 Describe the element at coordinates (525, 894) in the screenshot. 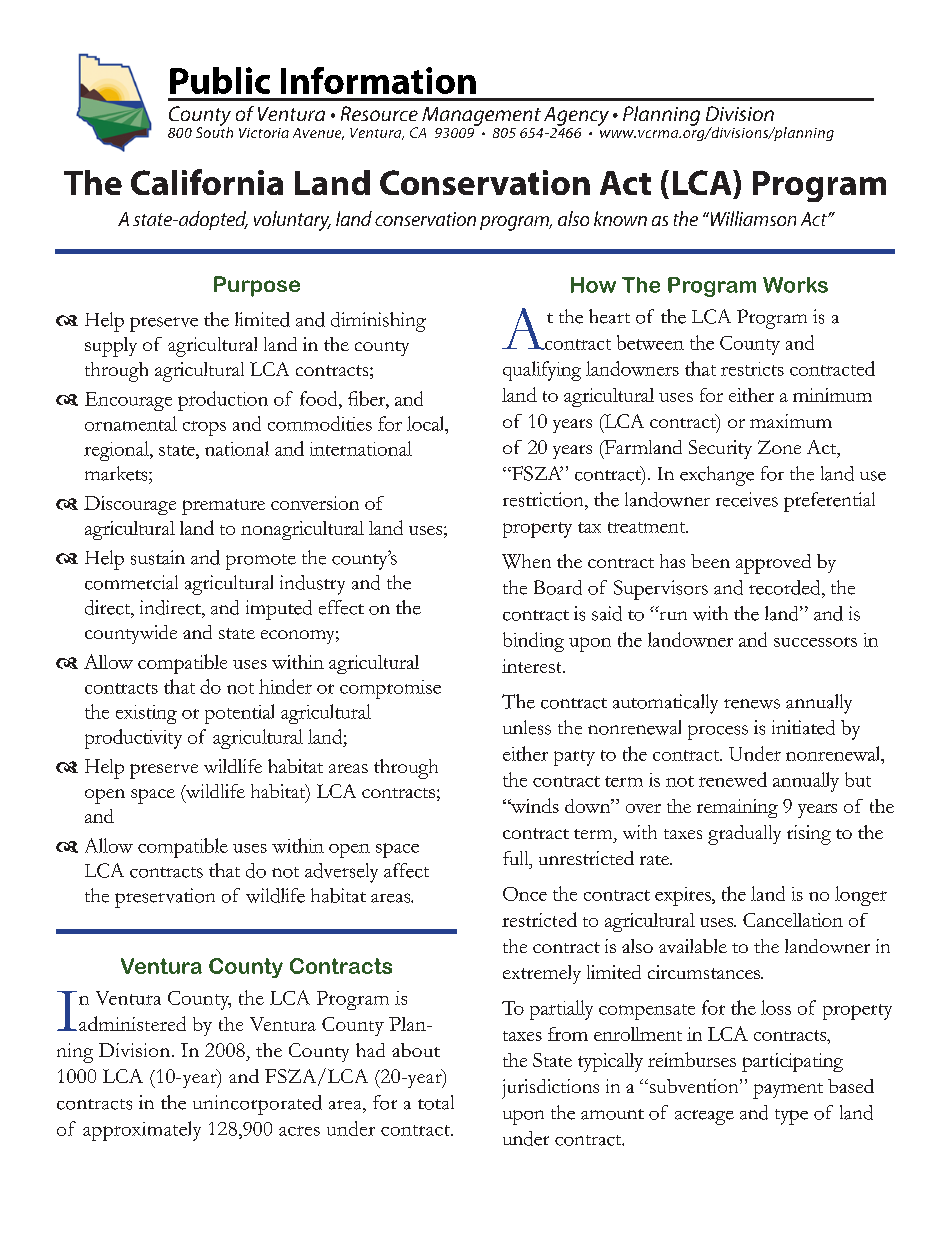

I see `Once` at that location.
